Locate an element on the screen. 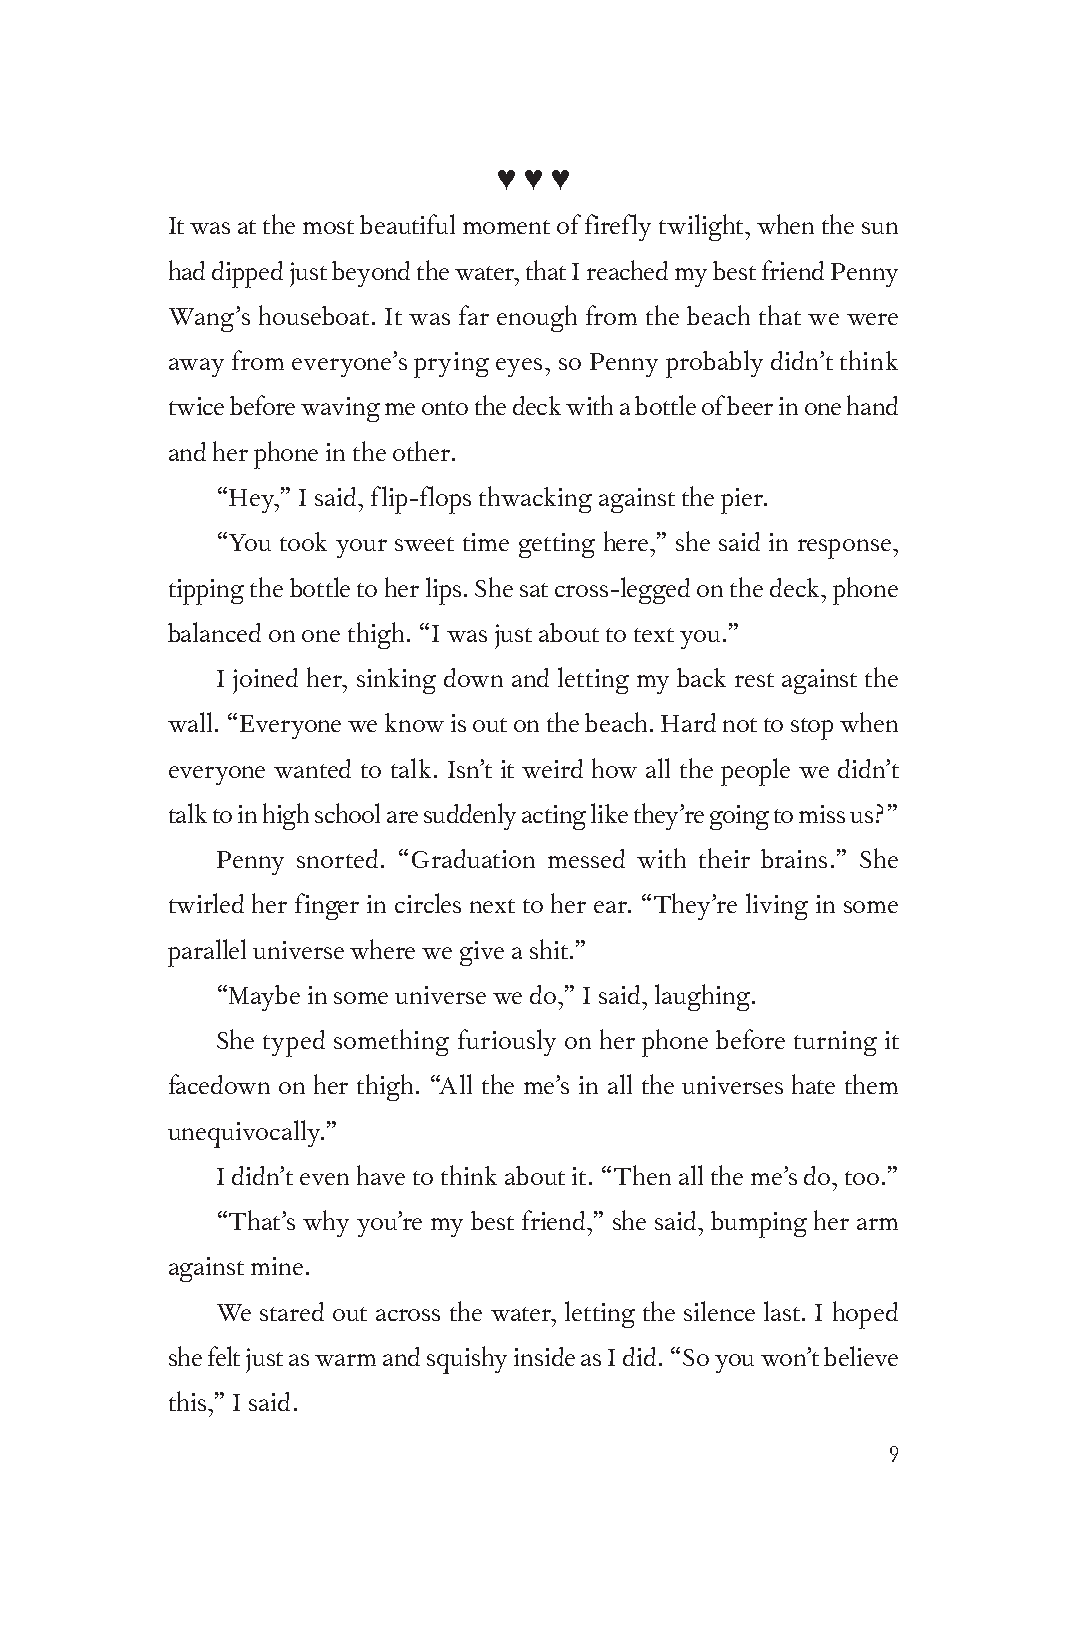  inside is located at coordinates (544, 1356).
